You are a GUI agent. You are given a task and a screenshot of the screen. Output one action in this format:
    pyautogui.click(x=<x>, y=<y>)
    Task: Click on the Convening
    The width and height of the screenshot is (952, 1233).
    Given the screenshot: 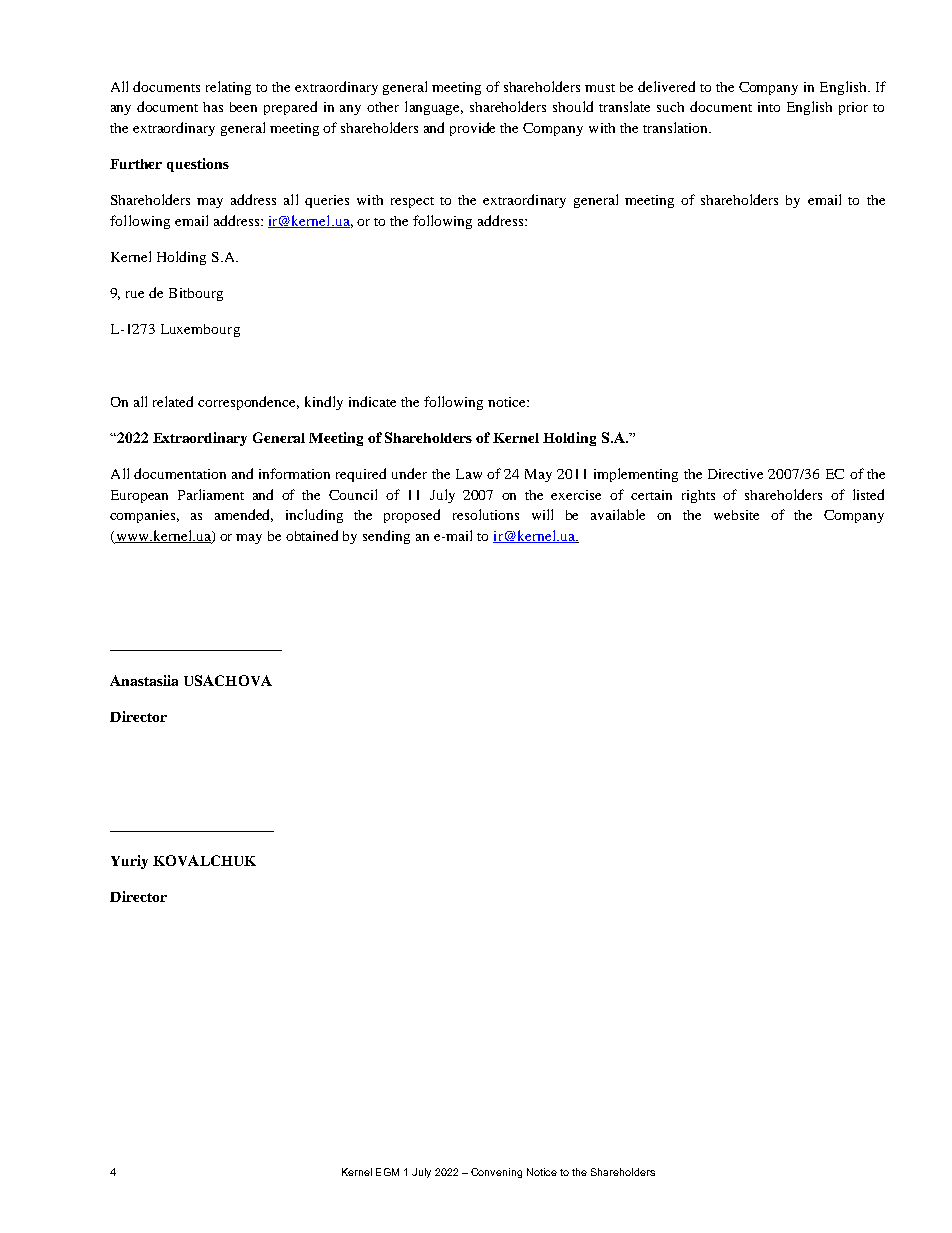 What is the action you would take?
    pyautogui.click(x=496, y=1173)
